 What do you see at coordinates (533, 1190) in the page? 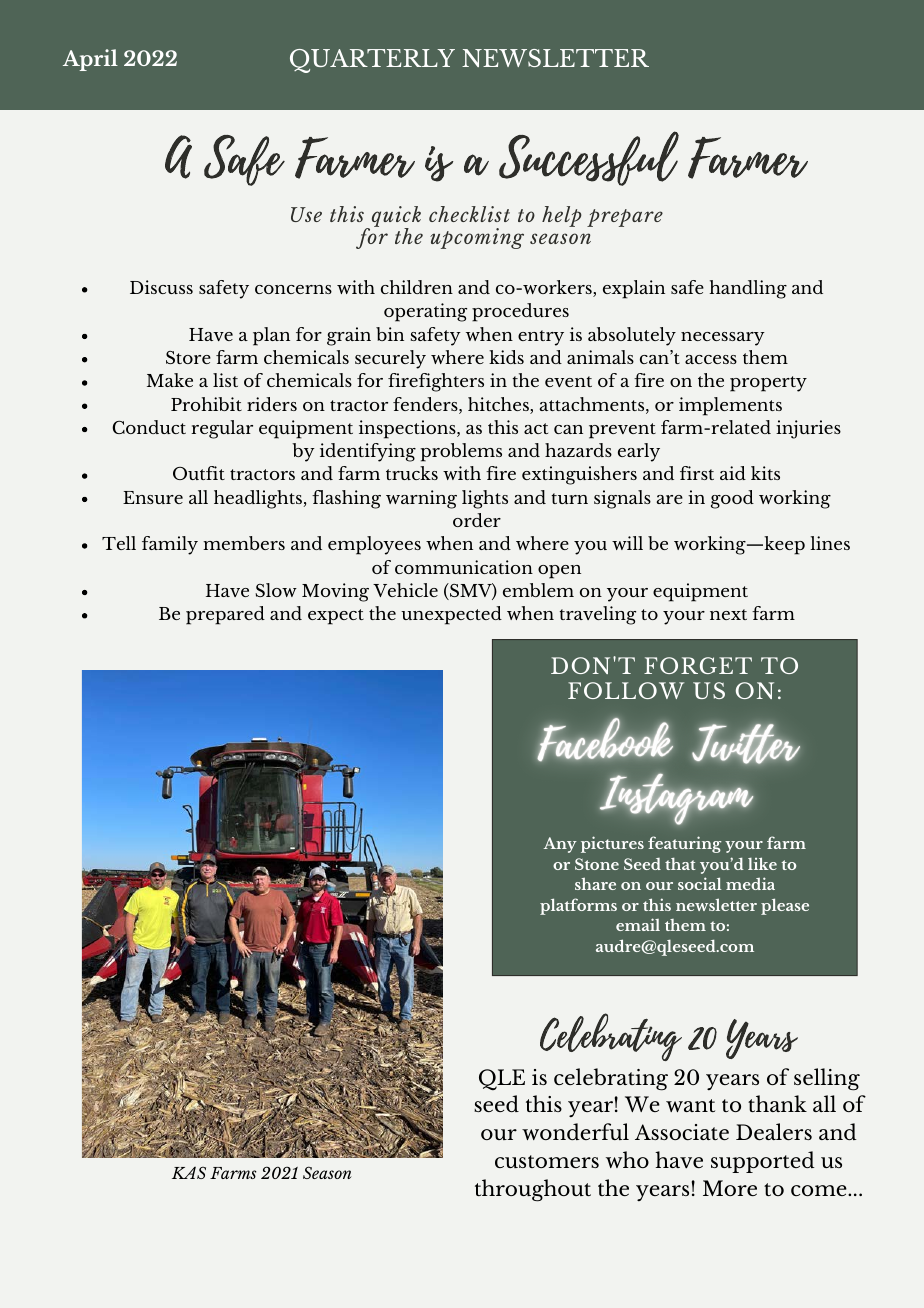
I see `throughout` at bounding box center [533, 1190].
